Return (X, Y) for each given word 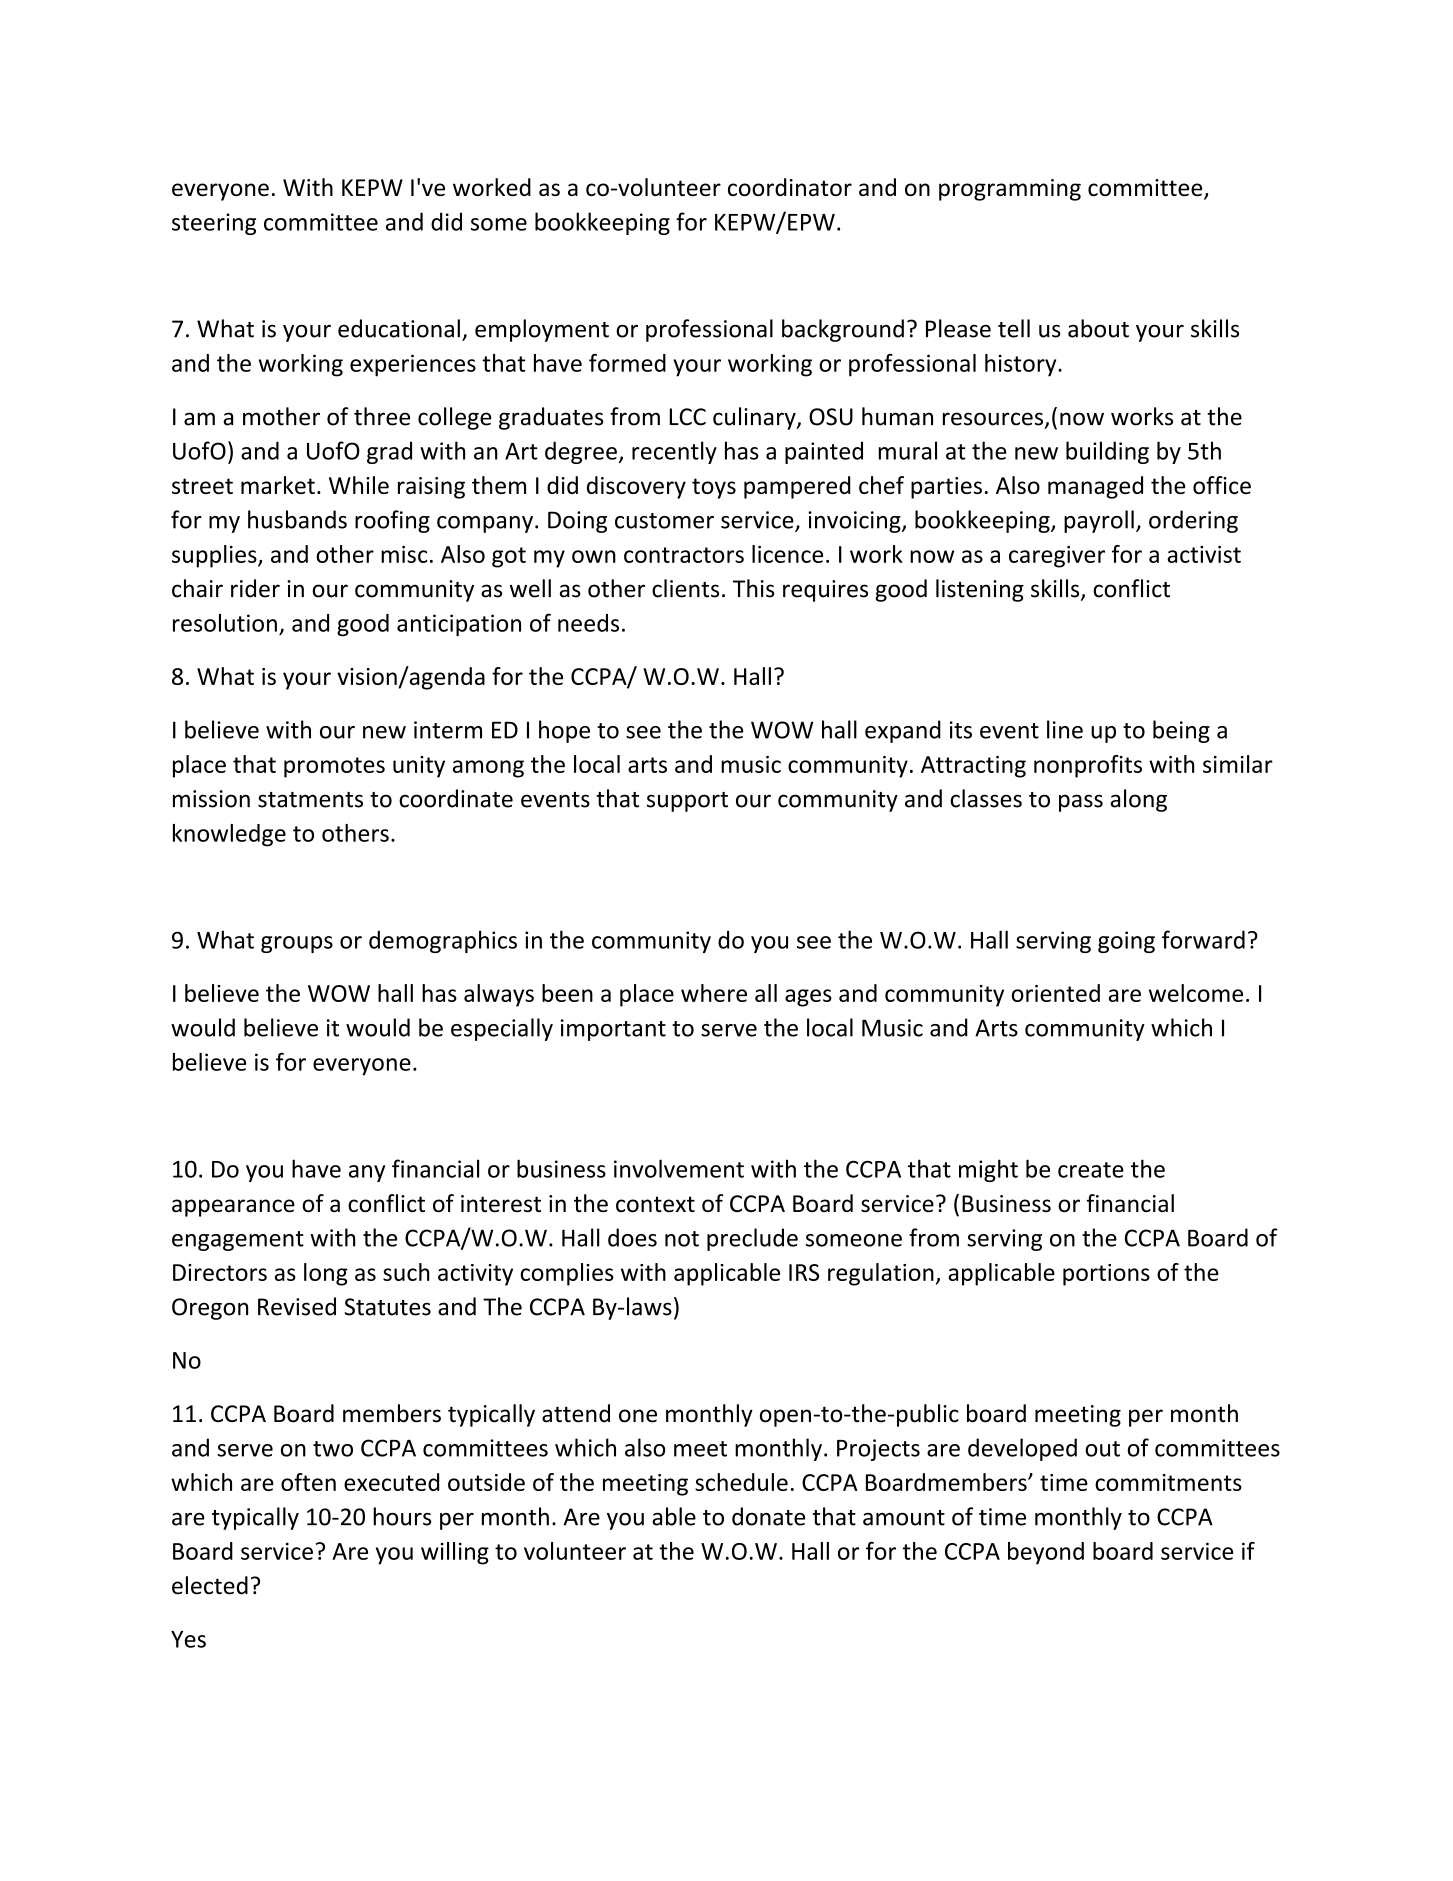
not (682, 1239)
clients (685, 588)
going (1126, 942)
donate (768, 1516)
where (714, 993)
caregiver (1057, 557)
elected (210, 1585)
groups (297, 944)
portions (1106, 1275)
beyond (1046, 1553)
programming (1010, 190)
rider (255, 588)
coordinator (790, 187)
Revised (297, 1306)
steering (214, 224)
